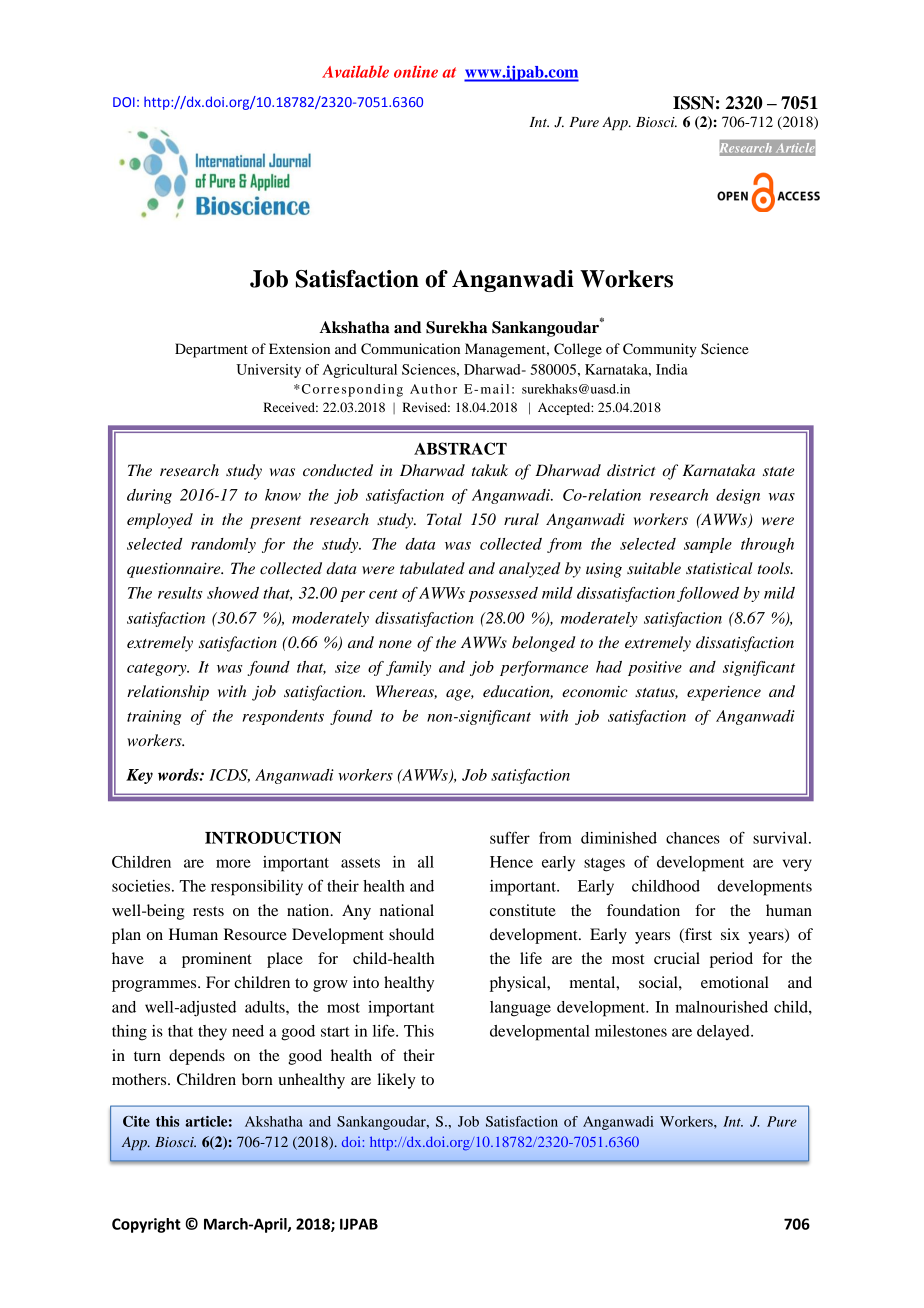  I want to click on Community, so click(660, 350).
